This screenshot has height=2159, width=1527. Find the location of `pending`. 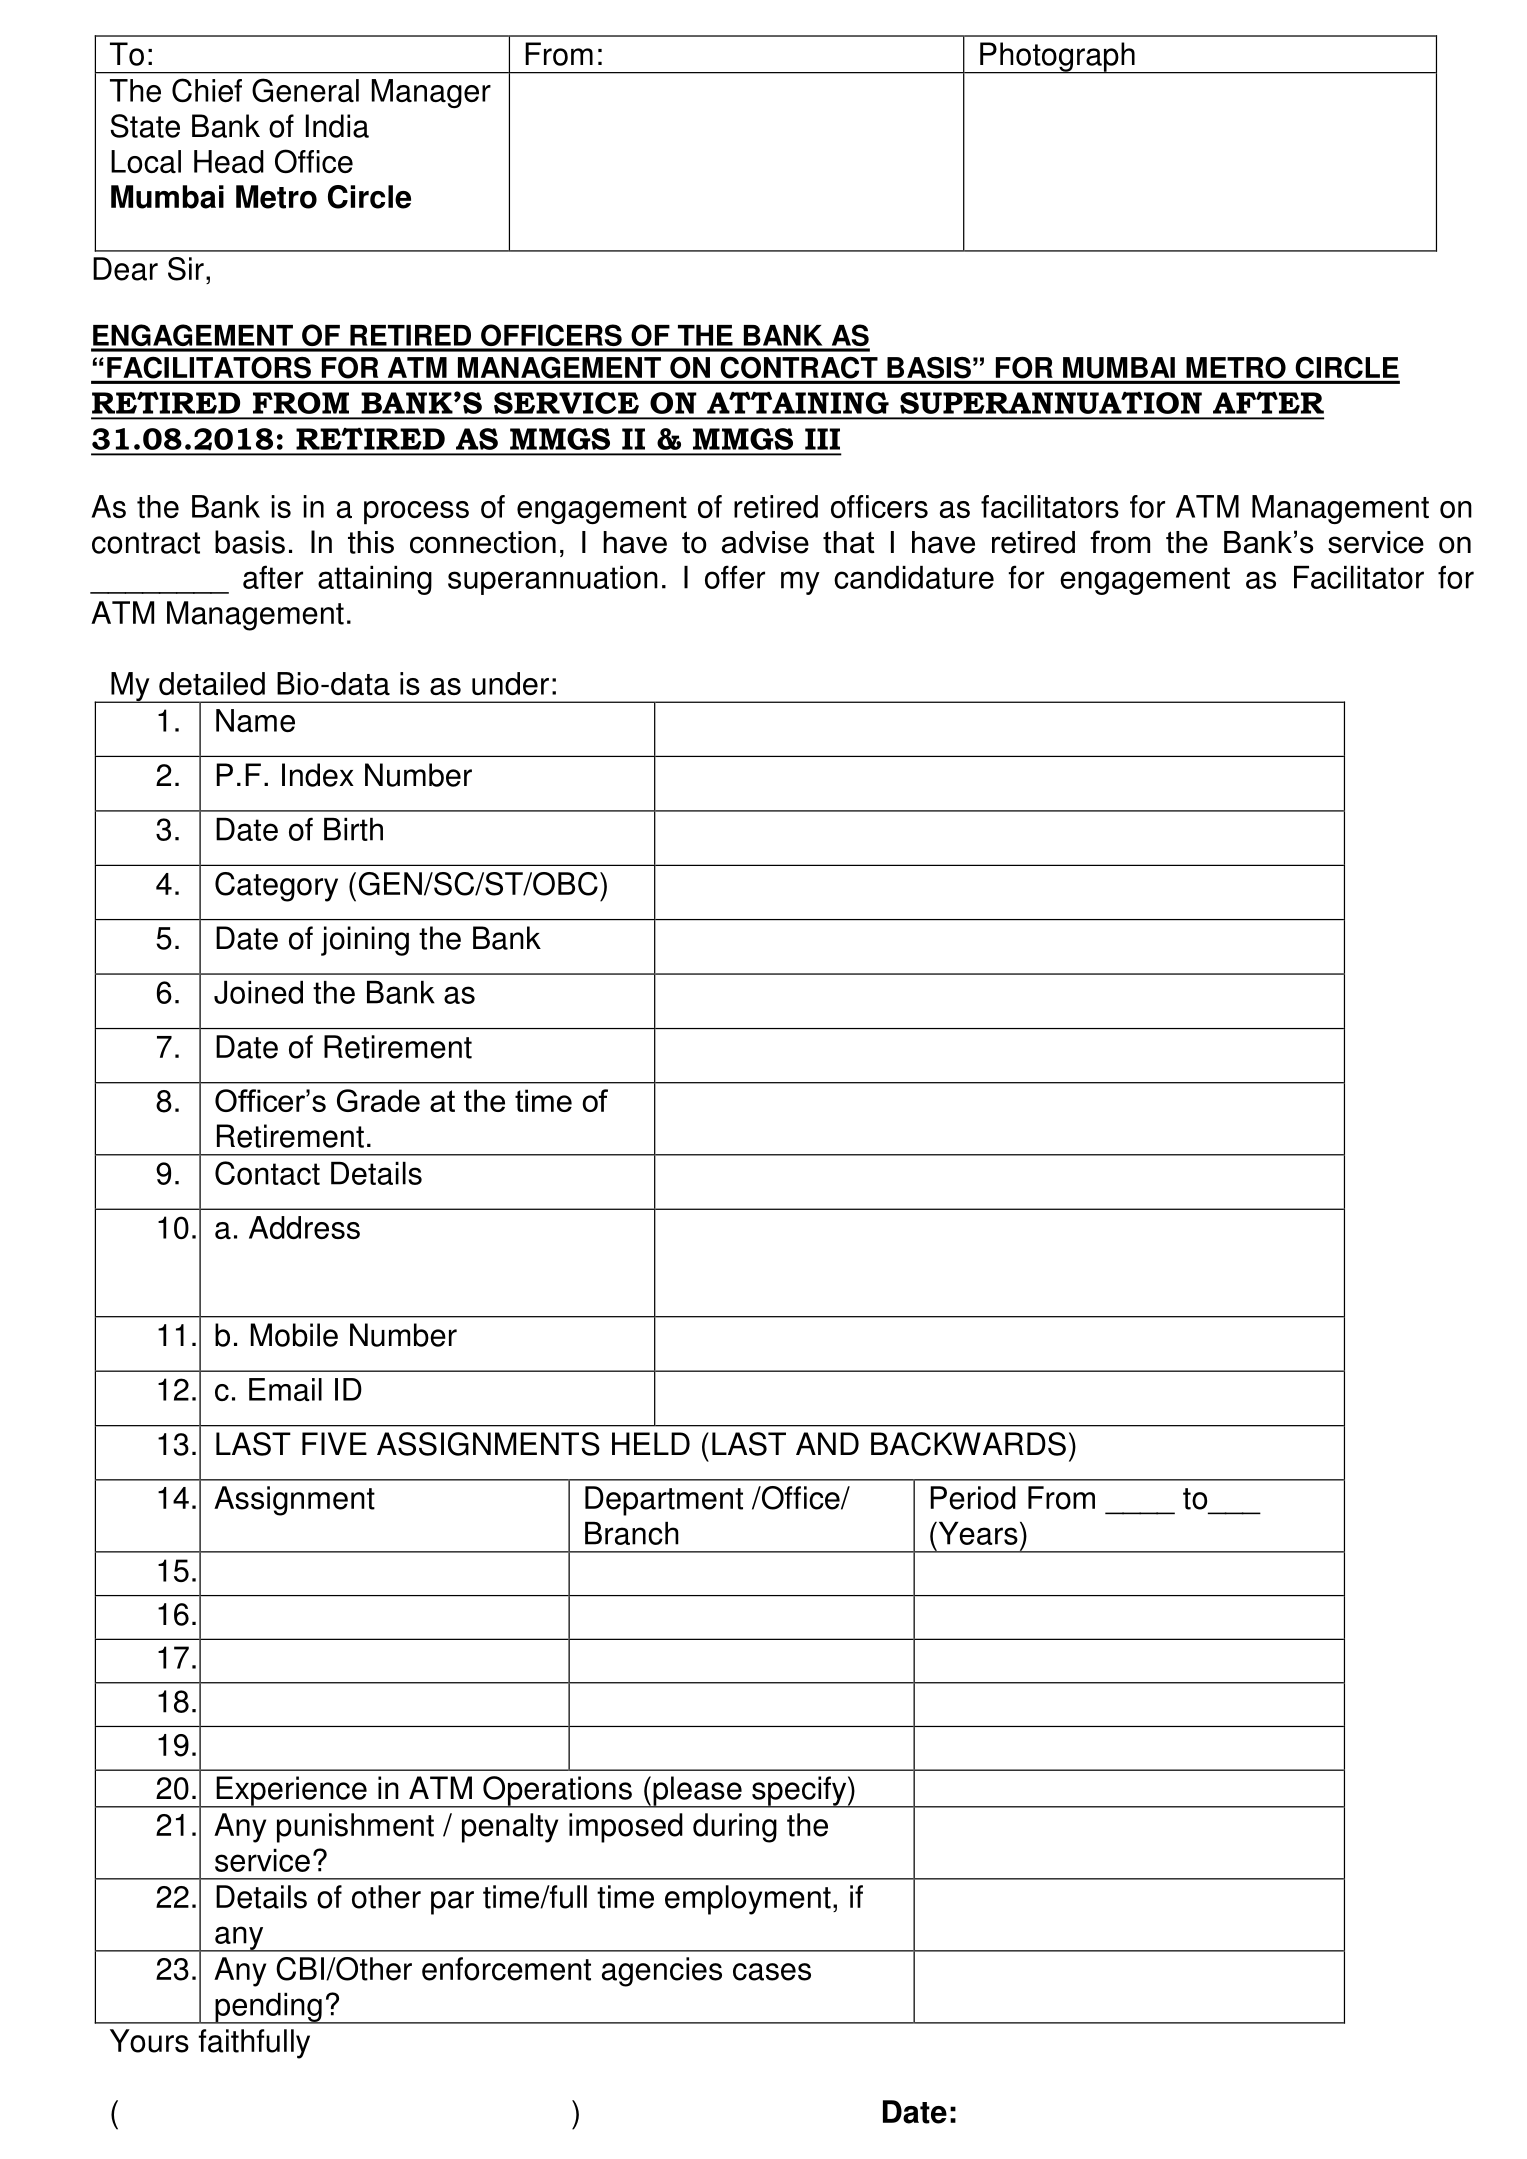

pending is located at coordinates (268, 2008).
